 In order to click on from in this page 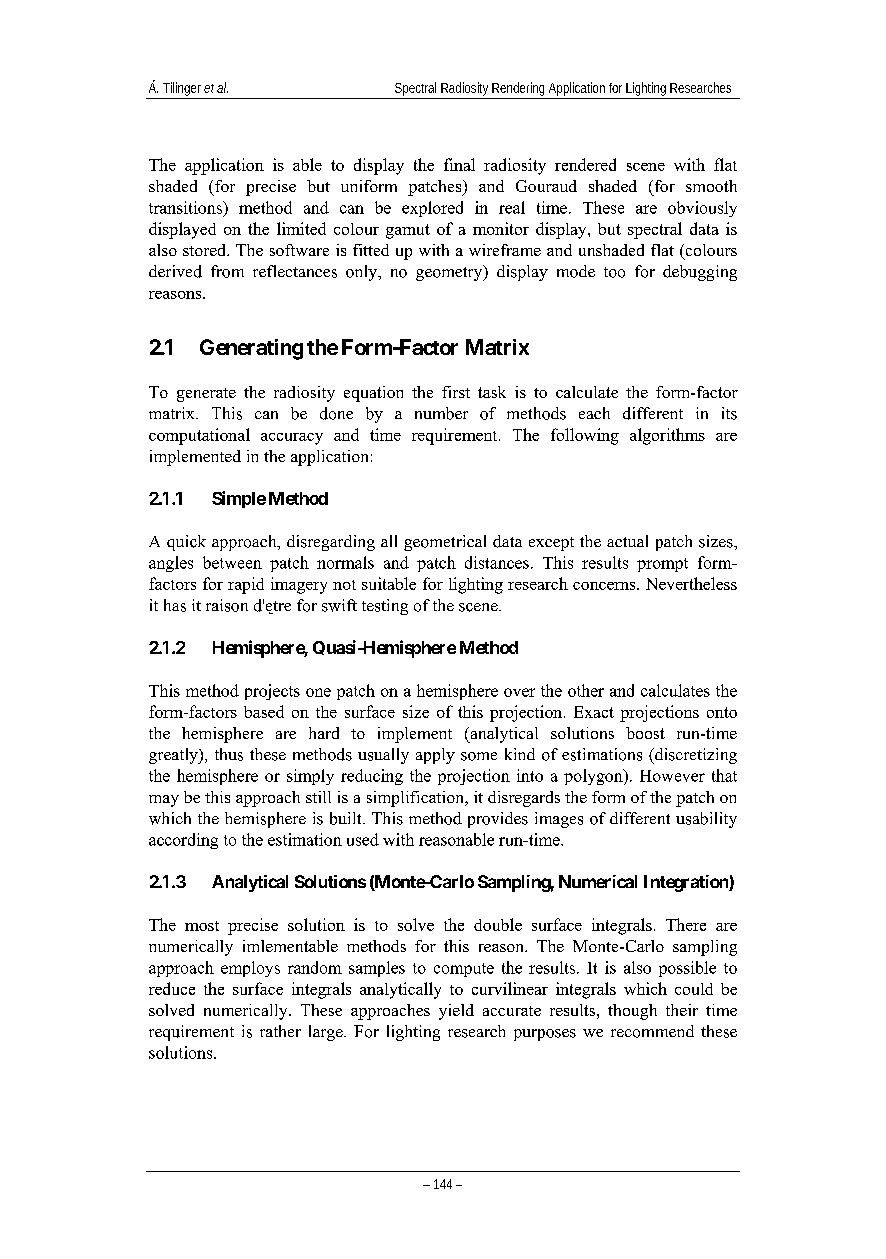, I will do `click(227, 271)`.
